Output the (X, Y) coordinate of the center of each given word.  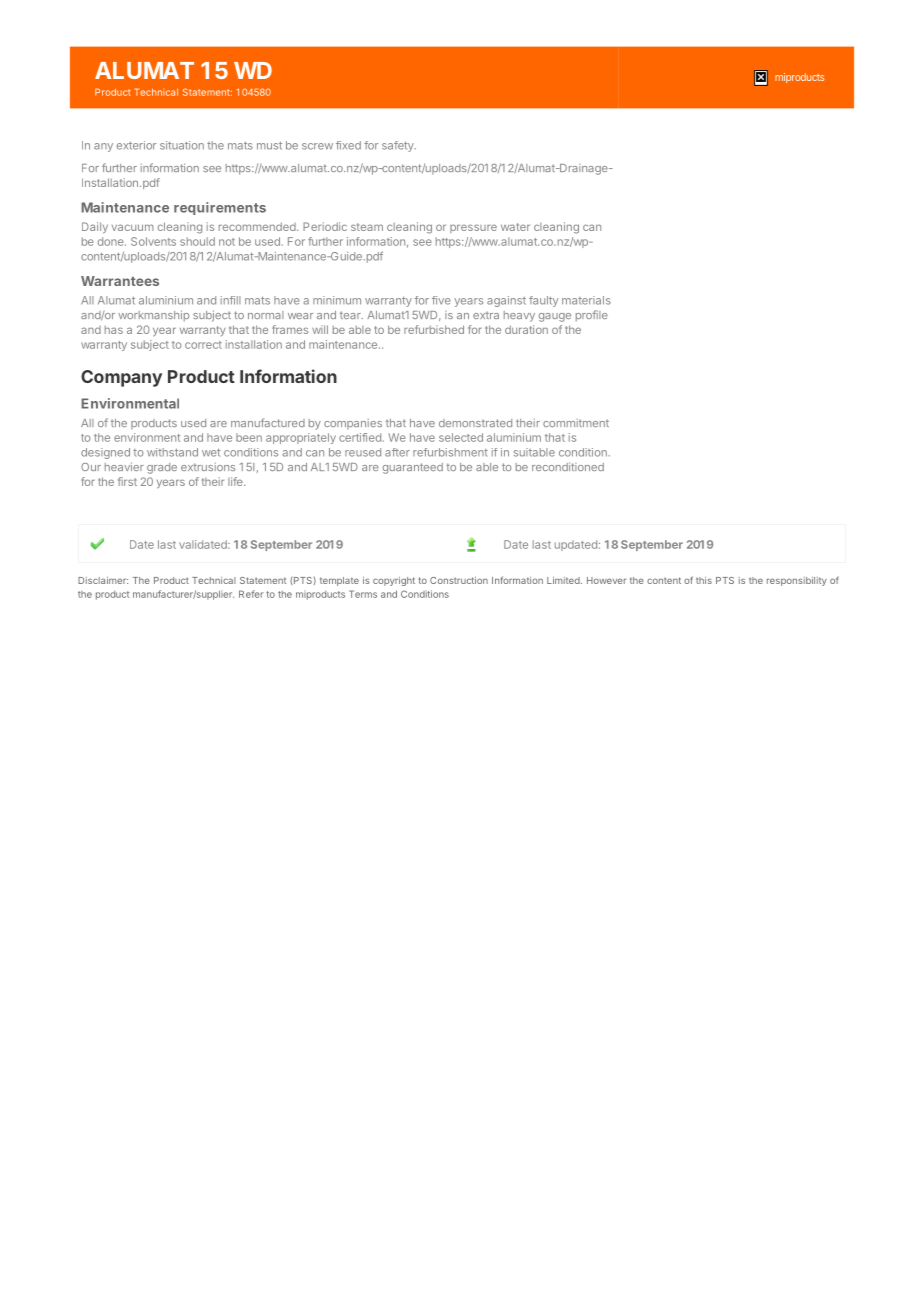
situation (182, 145)
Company (121, 378)
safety (399, 146)
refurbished (434, 329)
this (704, 580)
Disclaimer (103, 580)
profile (592, 316)
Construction (459, 580)
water (515, 227)
